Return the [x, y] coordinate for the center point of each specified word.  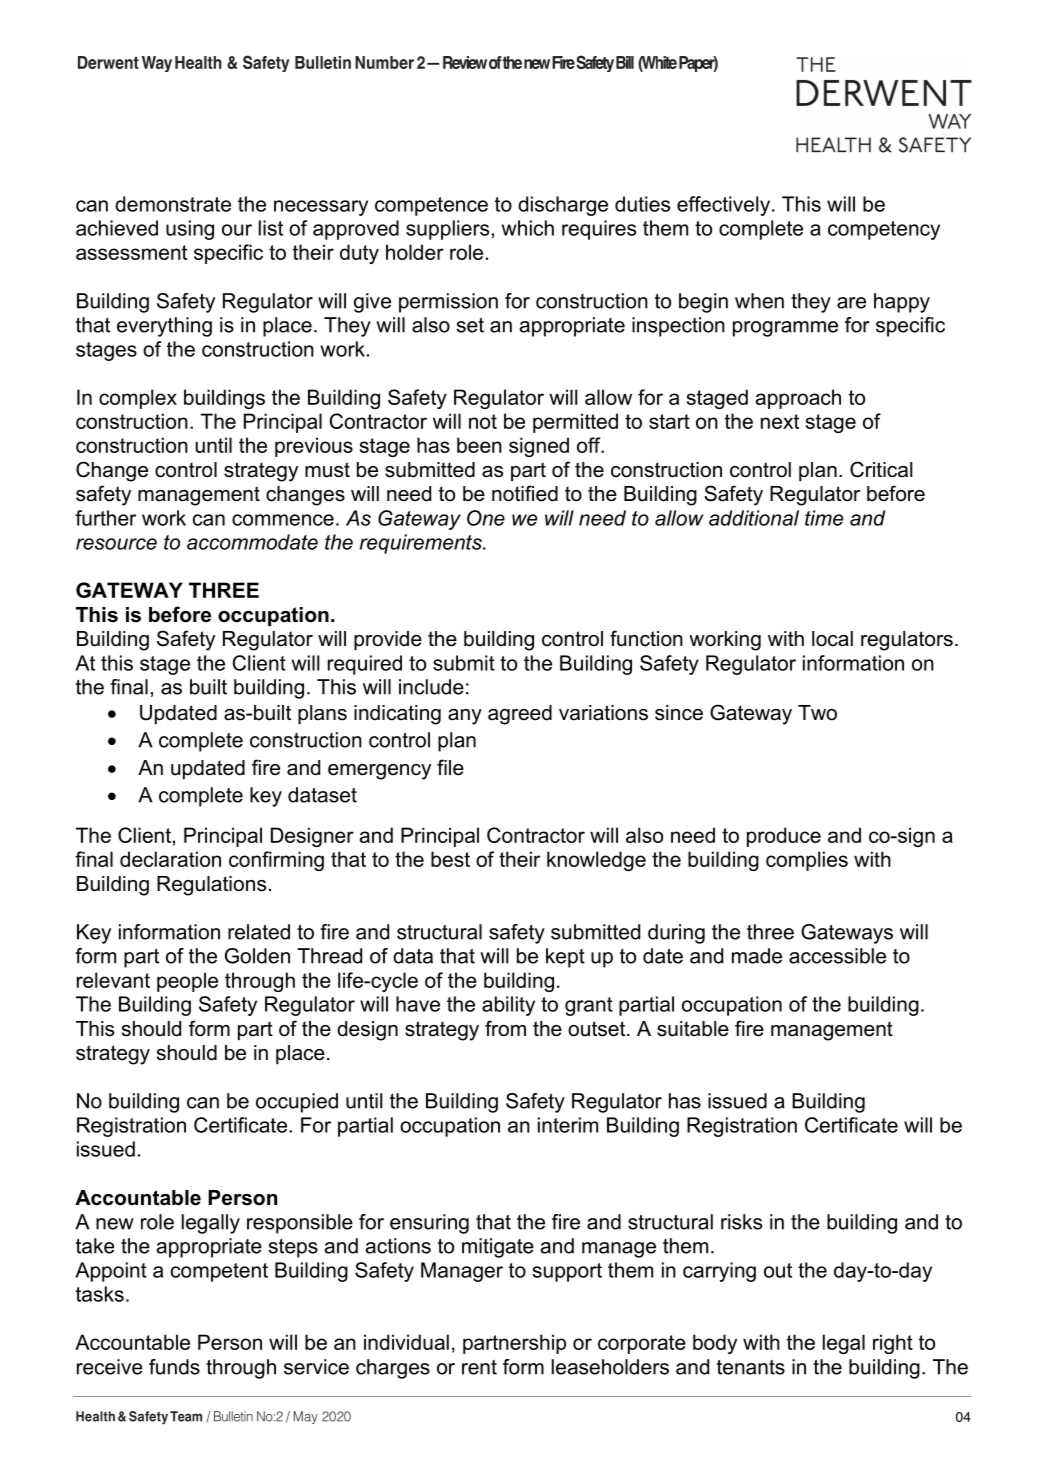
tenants [751, 1367]
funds [174, 1367]
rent [479, 1367]
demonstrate [173, 204]
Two [817, 713]
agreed [520, 715]
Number [384, 62]
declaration [170, 859]
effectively [723, 206]
